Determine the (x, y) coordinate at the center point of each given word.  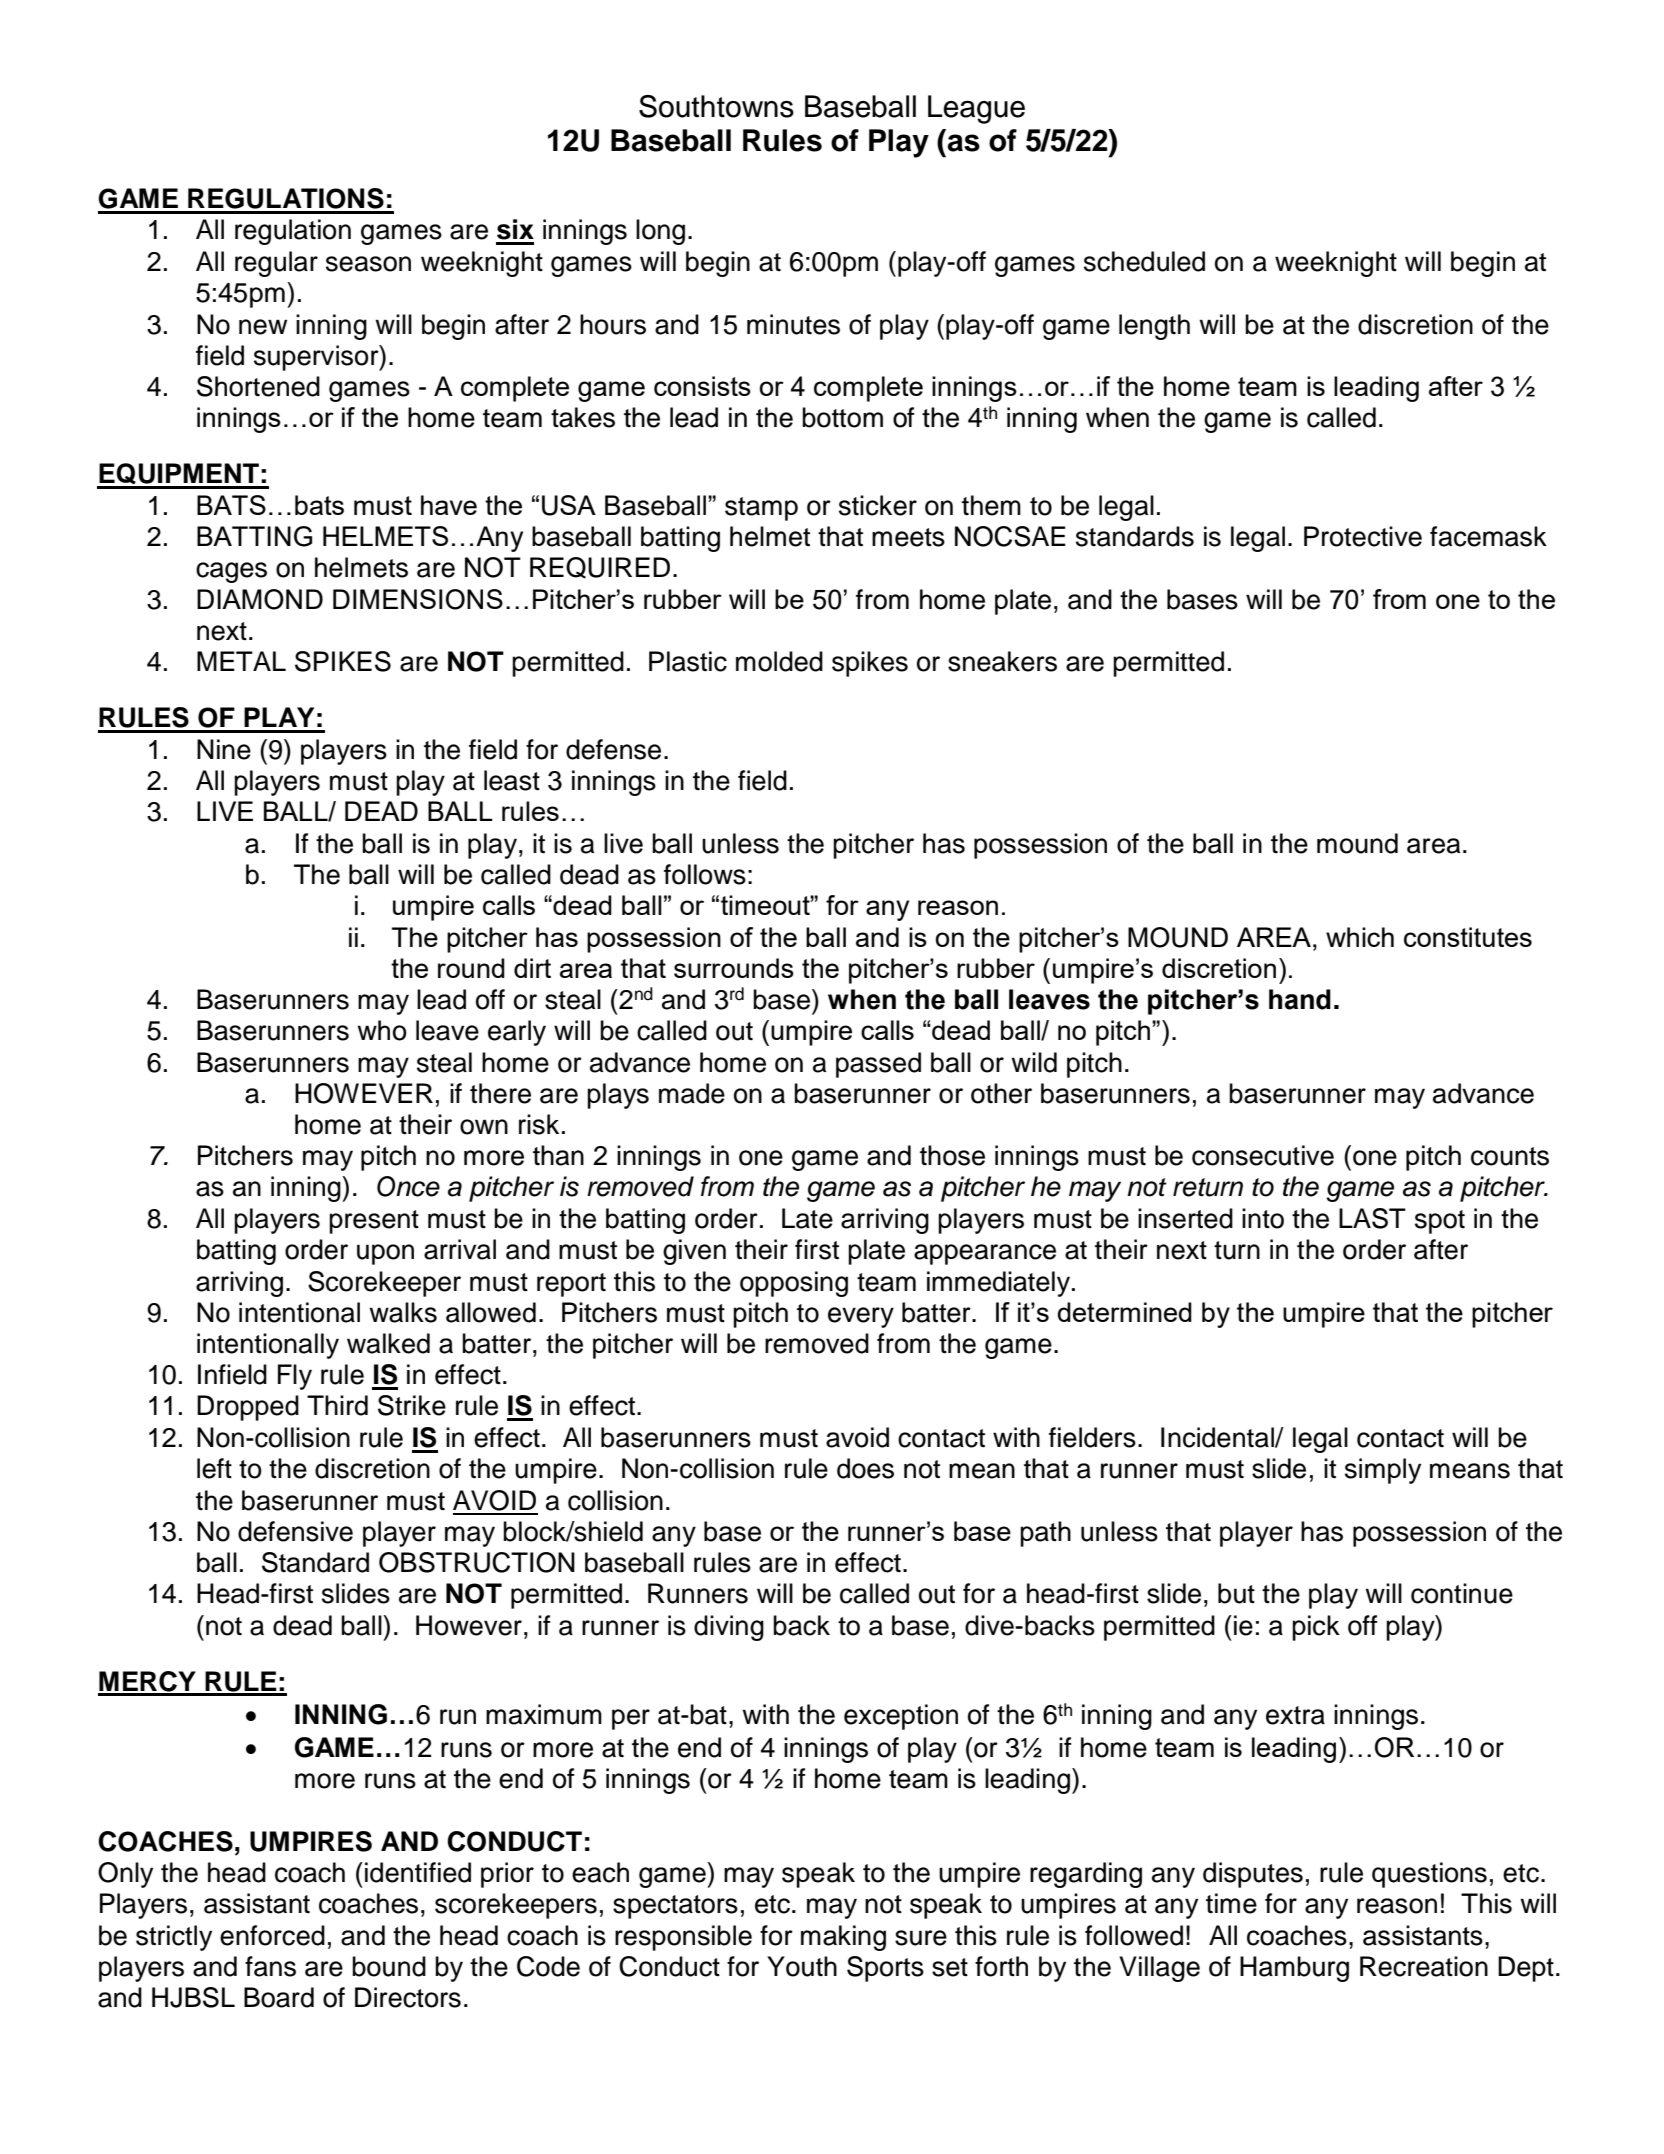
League (976, 109)
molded (779, 661)
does (865, 1468)
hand (1300, 999)
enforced (272, 1935)
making (843, 1938)
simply (1383, 1471)
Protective (1363, 536)
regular (276, 264)
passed (878, 1065)
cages (231, 572)
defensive (295, 1531)
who (382, 1030)
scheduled (1144, 261)
